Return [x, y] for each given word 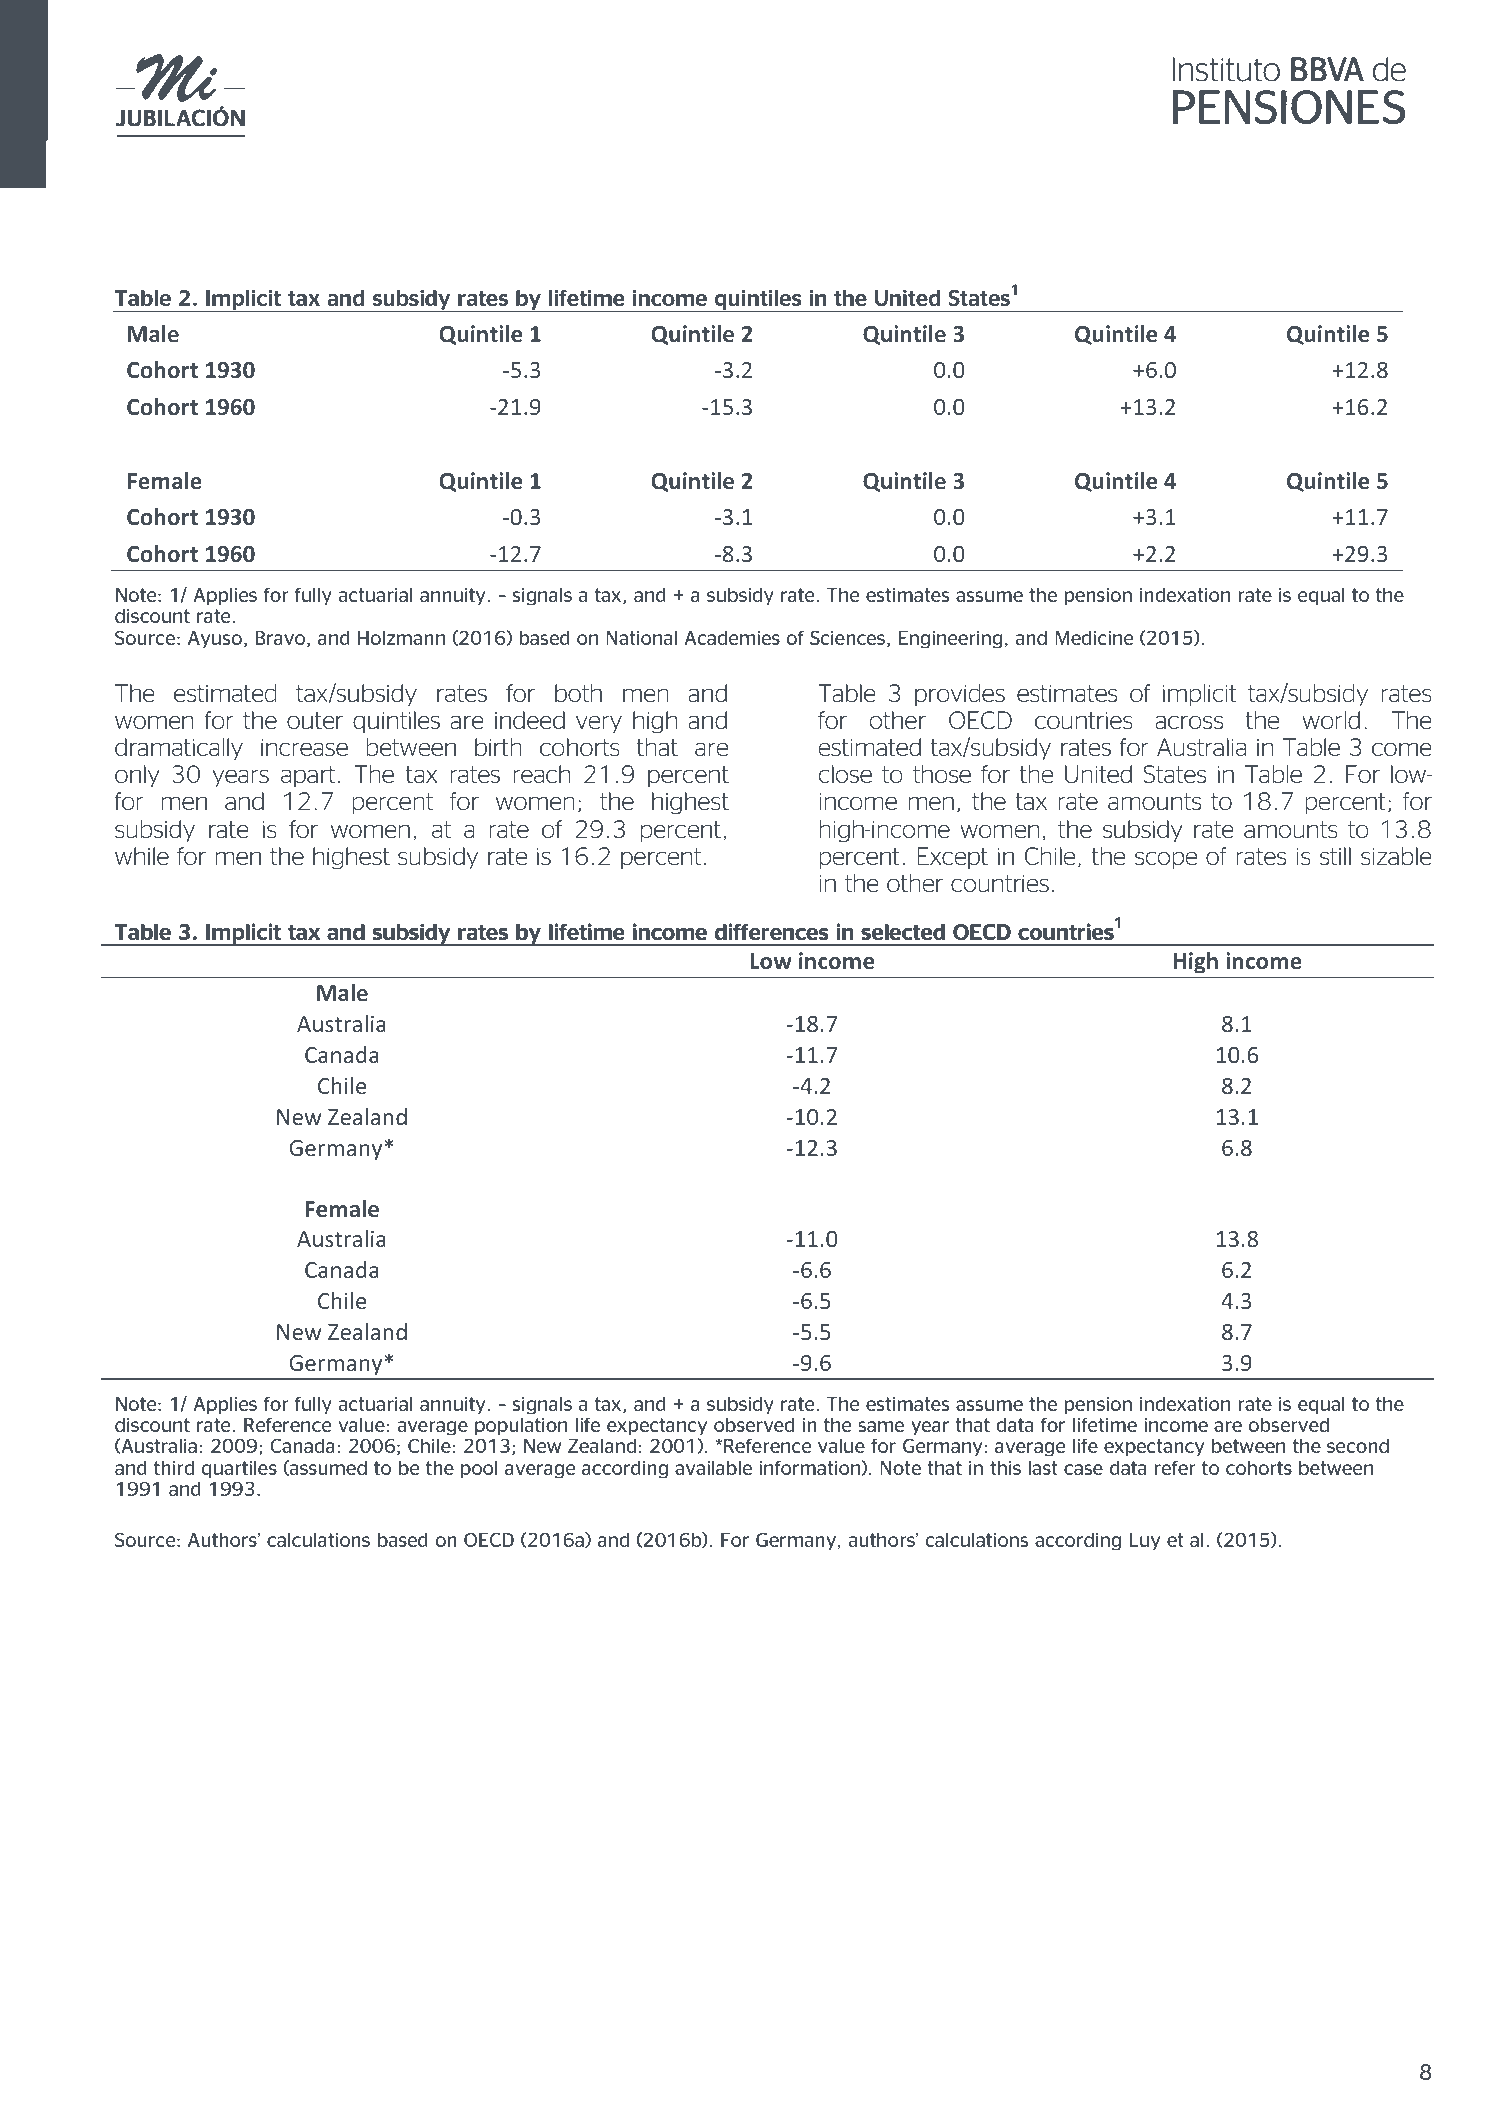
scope [1166, 860]
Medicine [1094, 638]
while [142, 856]
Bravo [282, 639]
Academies [732, 638]
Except [953, 858]
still [1335, 856]
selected [903, 932]
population [521, 1427]
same [881, 1426]
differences [772, 931]
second [1358, 1446]
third [174, 1468]
